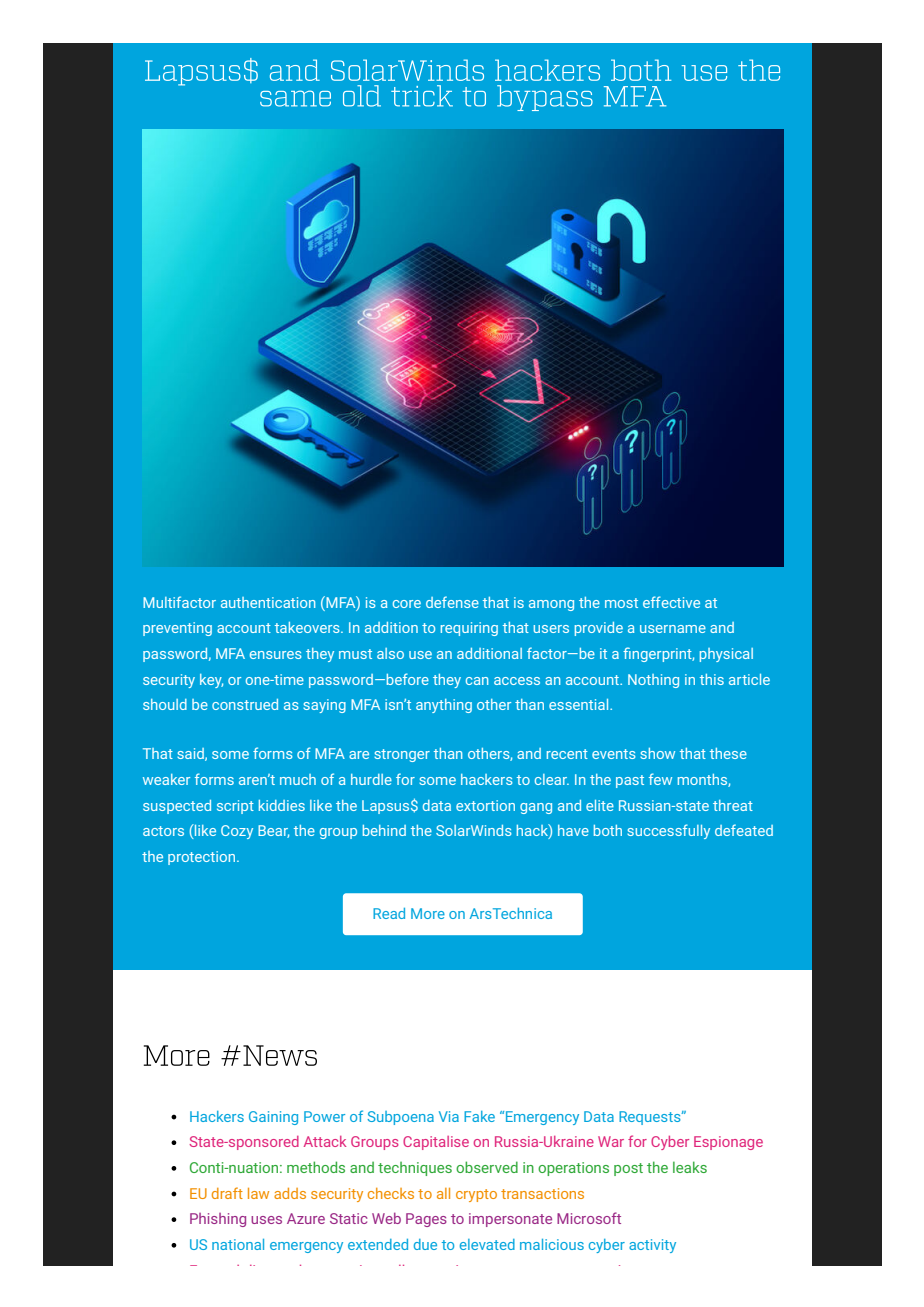  Describe the element at coordinates (452, 602) in the screenshot. I see `defense` at that location.
